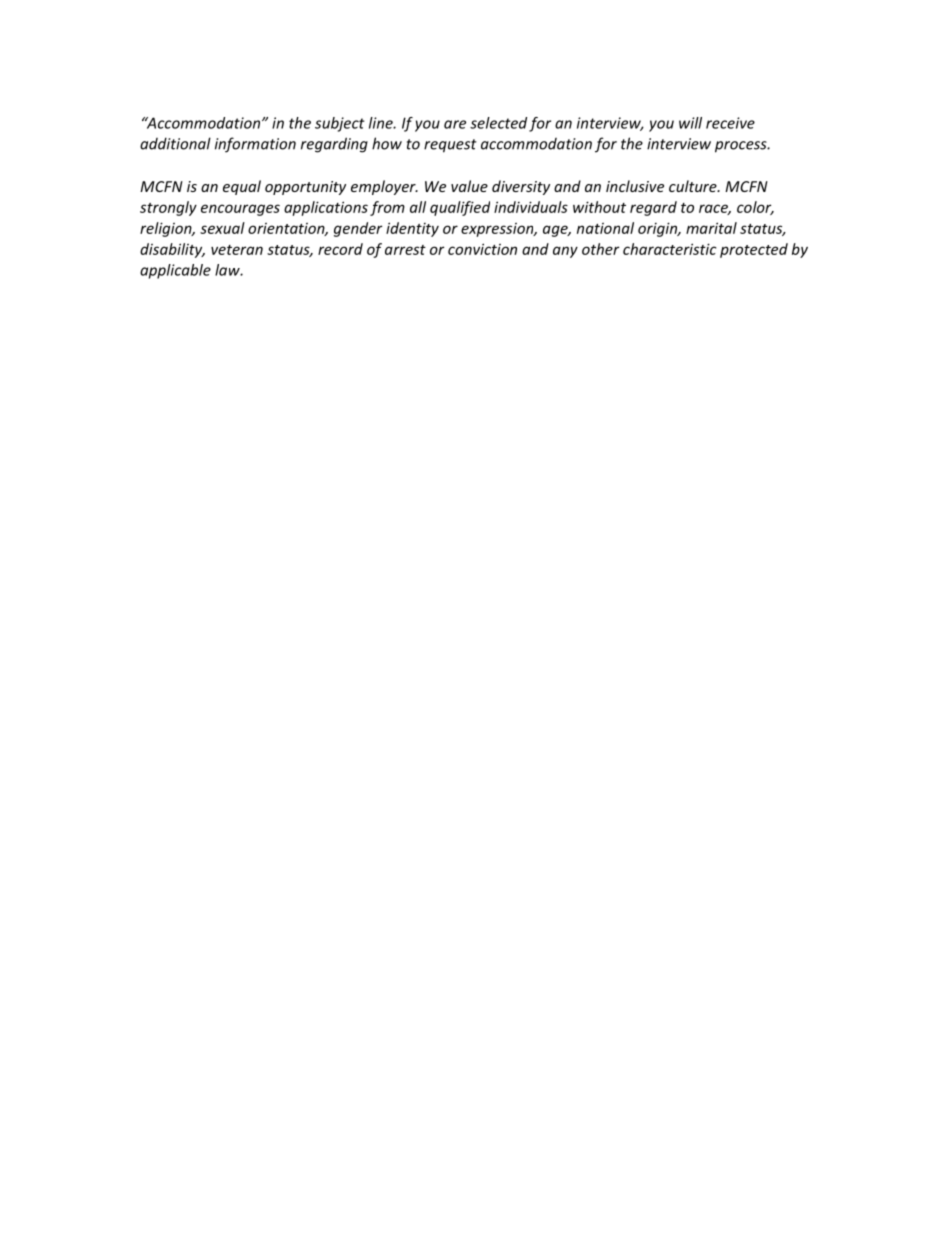  I want to click on subject, so click(340, 124).
